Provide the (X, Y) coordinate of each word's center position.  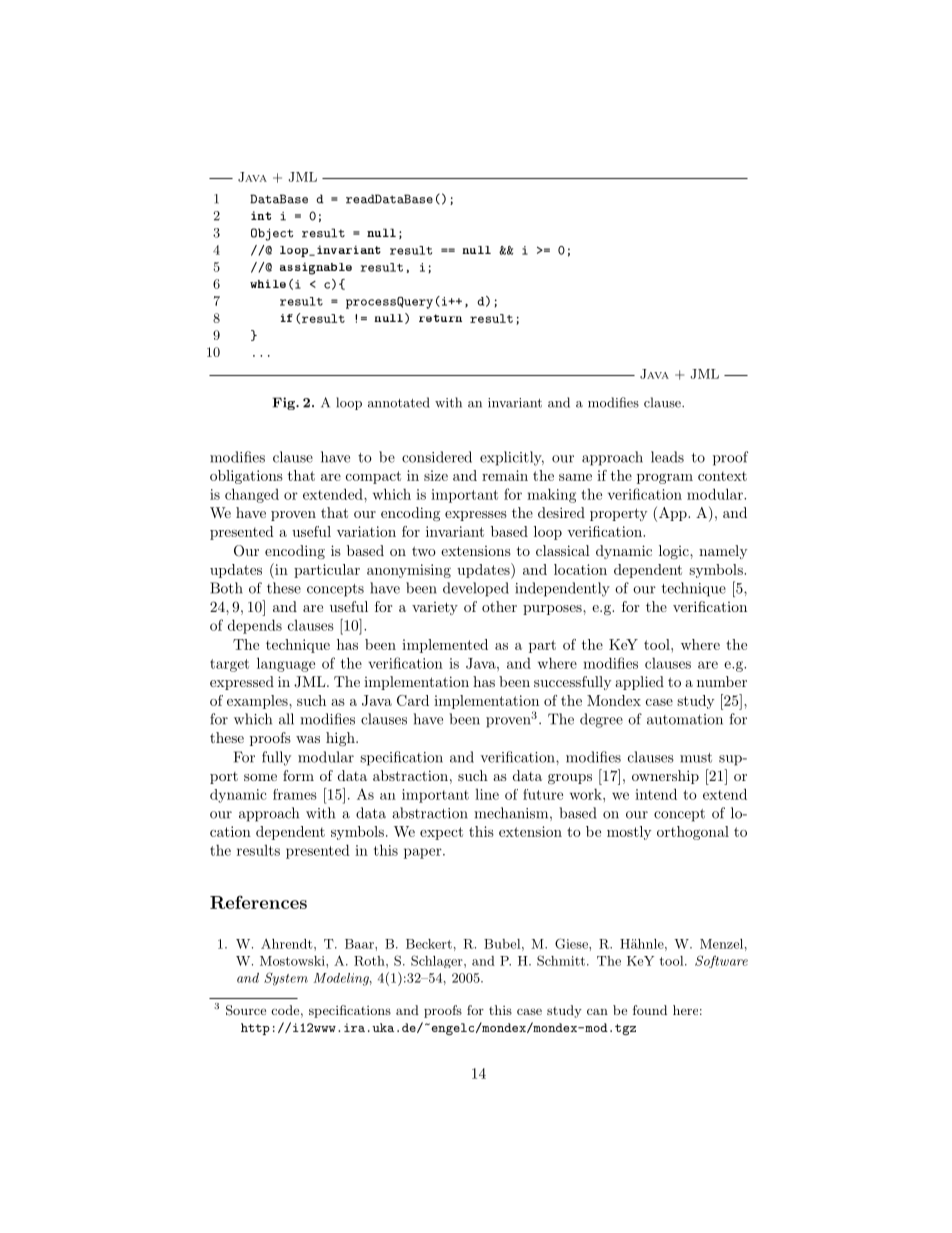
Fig (285, 403)
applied (639, 683)
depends (255, 626)
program (665, 478)
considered (437, 457)
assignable (316, 268)
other (499, 606)
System (286, 979)
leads (667, 457)
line (487, 794)
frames (295, 794)
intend (656, 794)
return (440, 318)
